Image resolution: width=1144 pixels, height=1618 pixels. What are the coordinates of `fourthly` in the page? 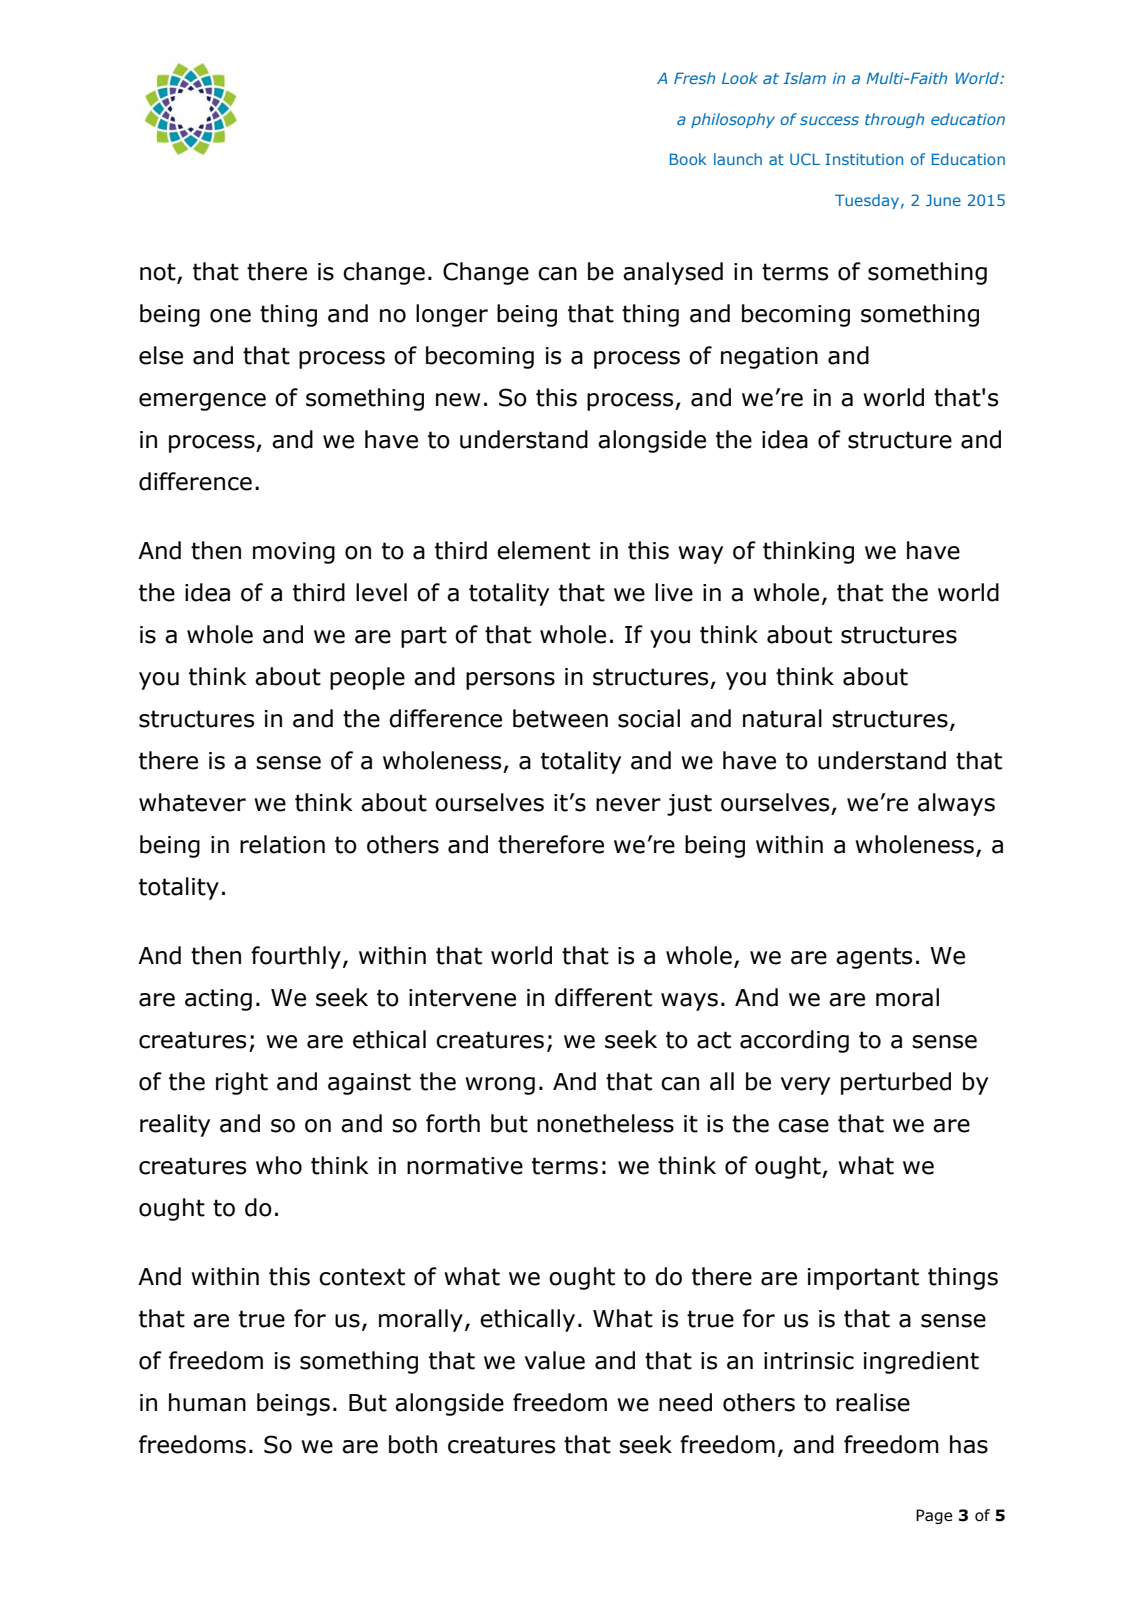 It's located at (296, 957).
